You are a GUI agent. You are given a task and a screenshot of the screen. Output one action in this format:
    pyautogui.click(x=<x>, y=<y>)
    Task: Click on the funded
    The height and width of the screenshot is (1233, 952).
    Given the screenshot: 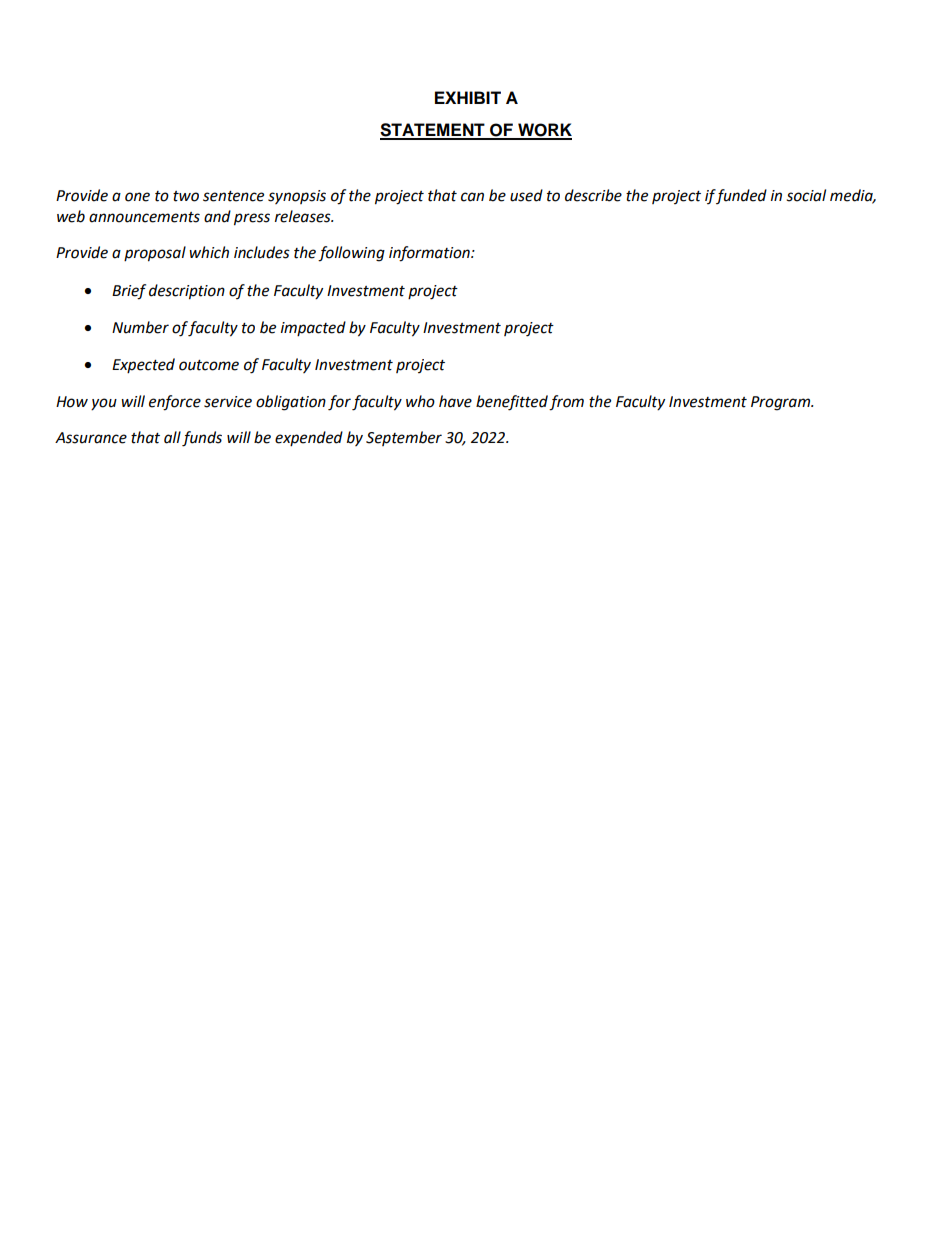 What is the action you would take?
    pyautogui.click(x=741, y=196)
